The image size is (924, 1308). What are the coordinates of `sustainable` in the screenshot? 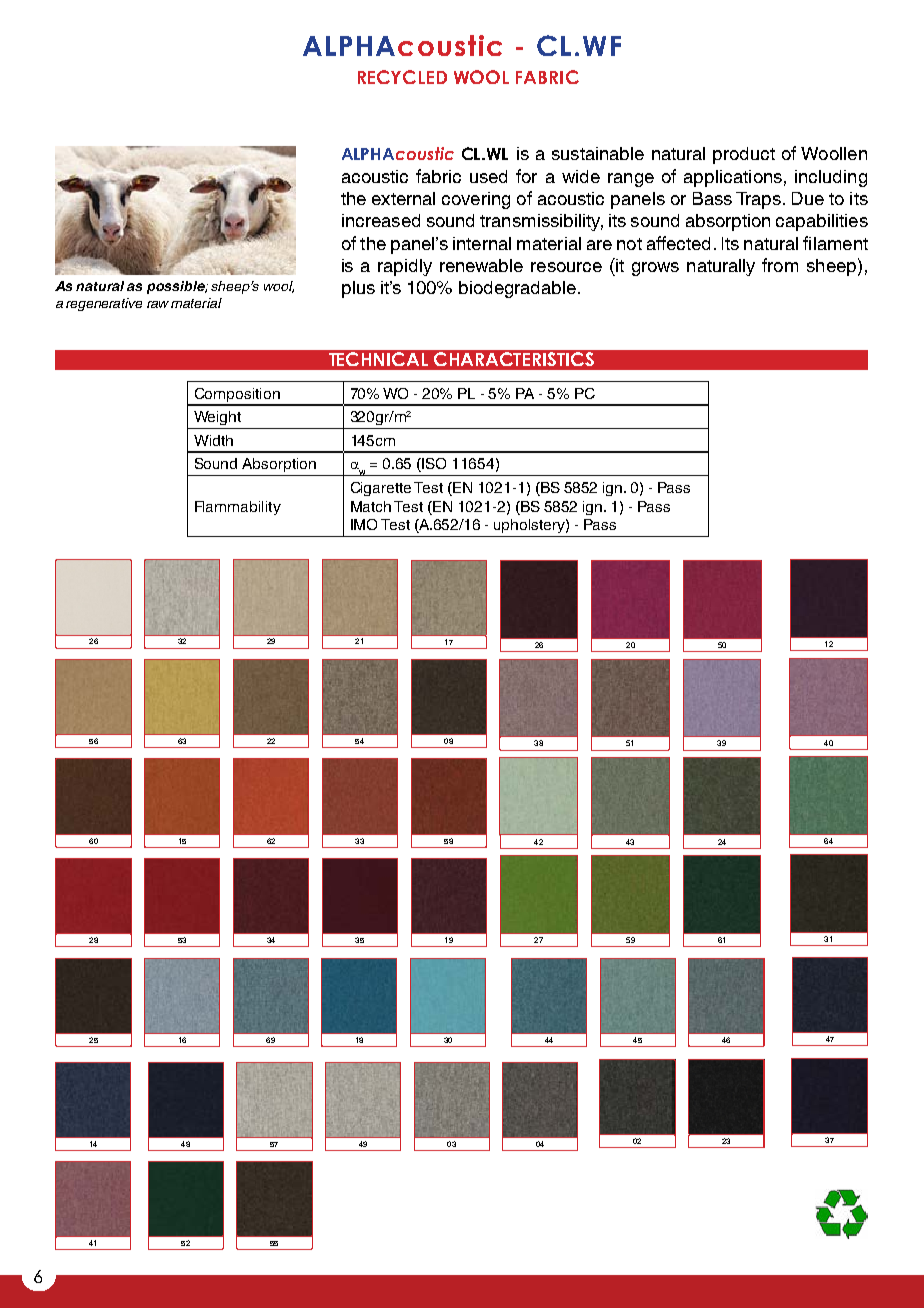 It's located at (598, 153).
